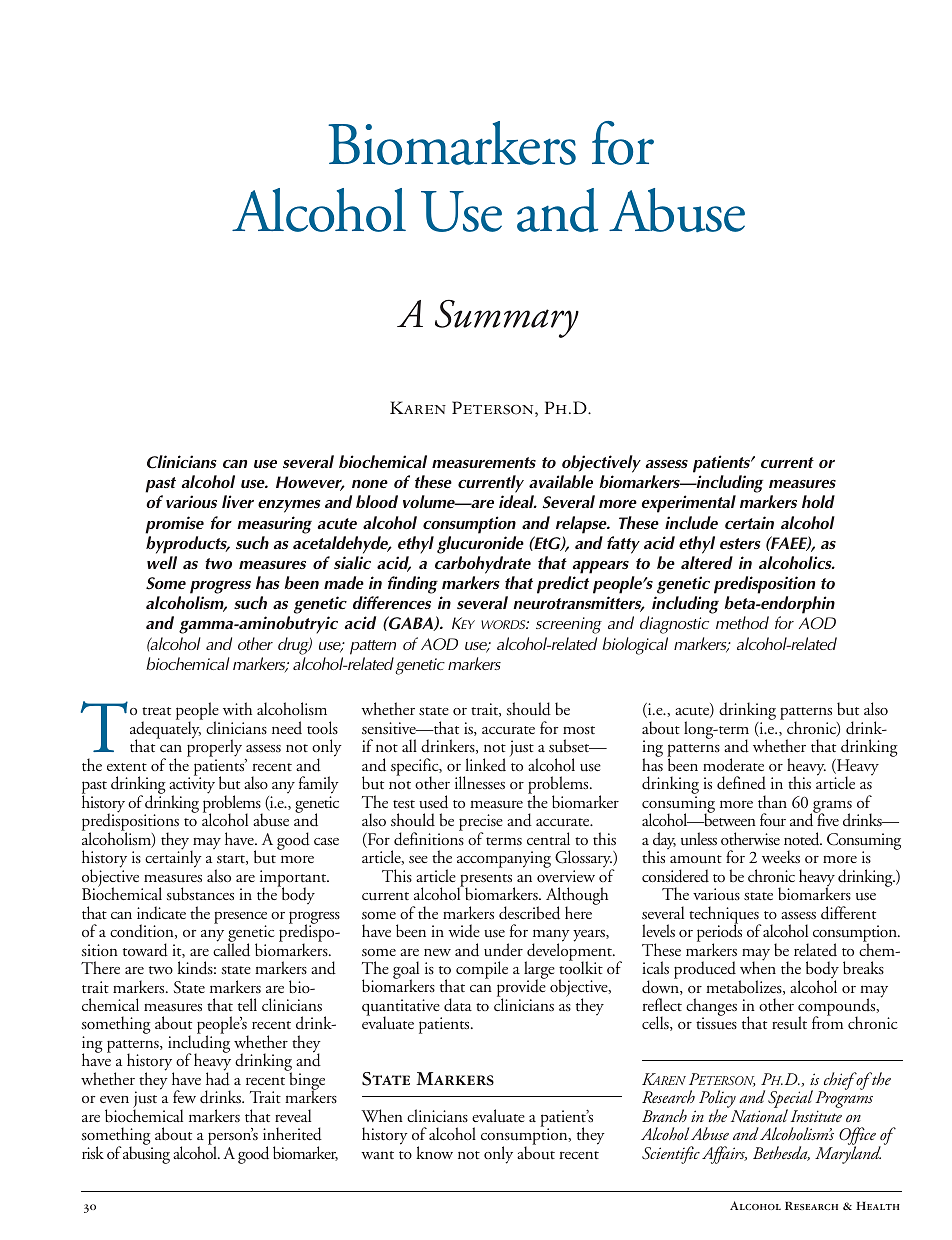 Image resolution: width=952 pixels, height=1240 pixels. What do you see at coordinates (435, 1152) in the screenshot?
I see `know` at bounding box center [435, 1152].
